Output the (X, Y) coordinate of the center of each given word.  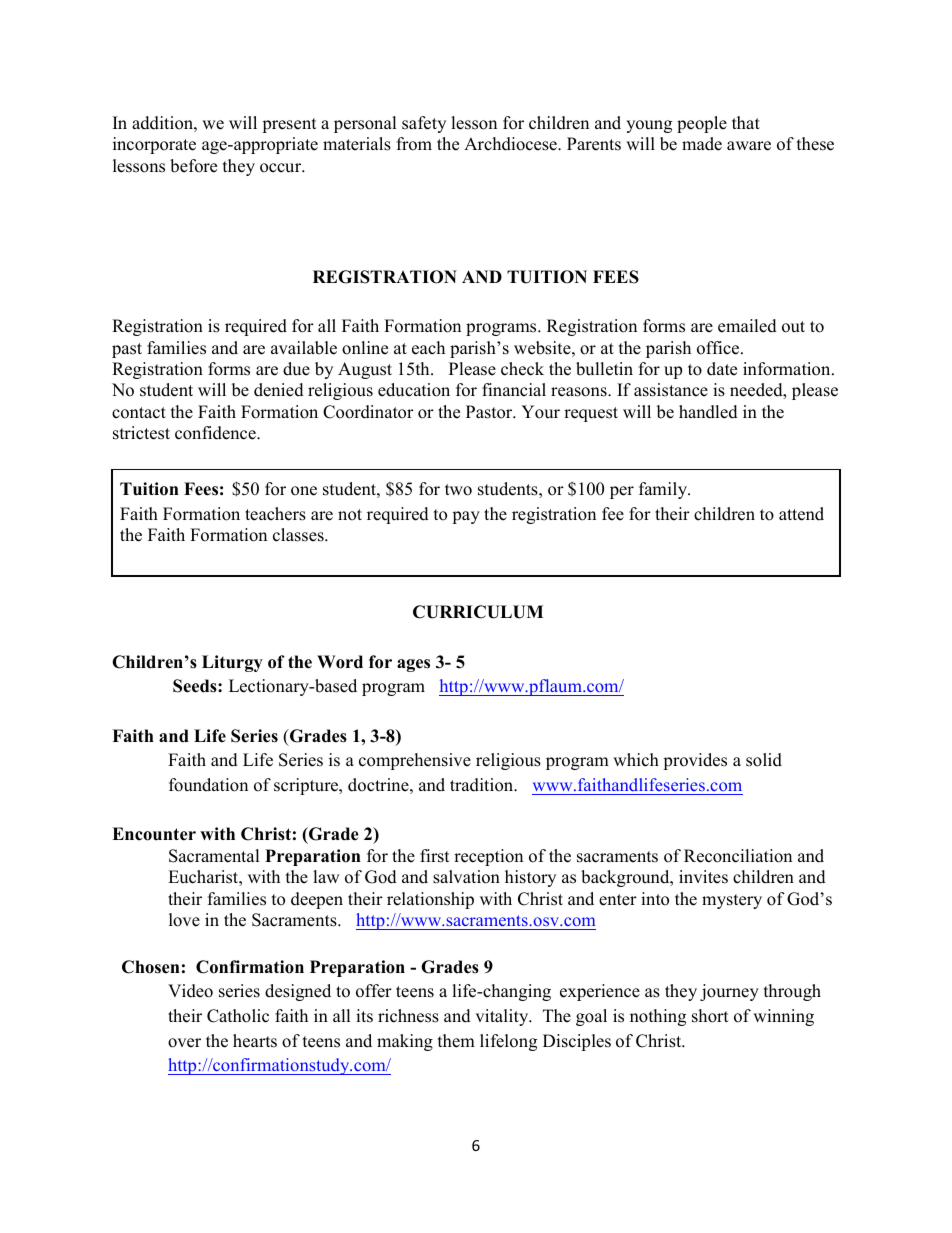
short (710, 1016)
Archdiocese (511, 144)
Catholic (238, 1016)
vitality (503, 1017)
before (193, 166)
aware (749, 146)
